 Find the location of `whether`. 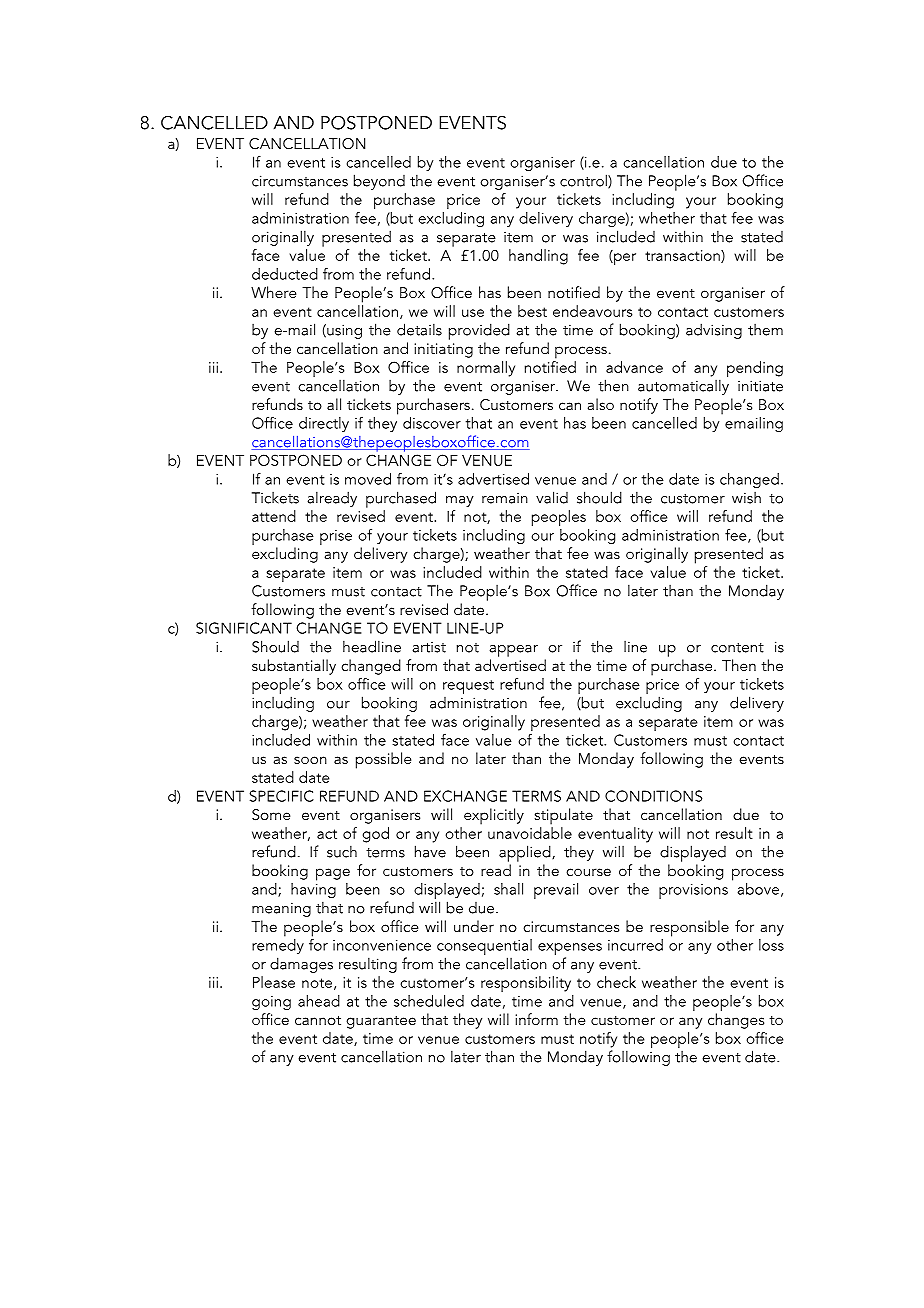

whether is located at coordinates (667, 218).
